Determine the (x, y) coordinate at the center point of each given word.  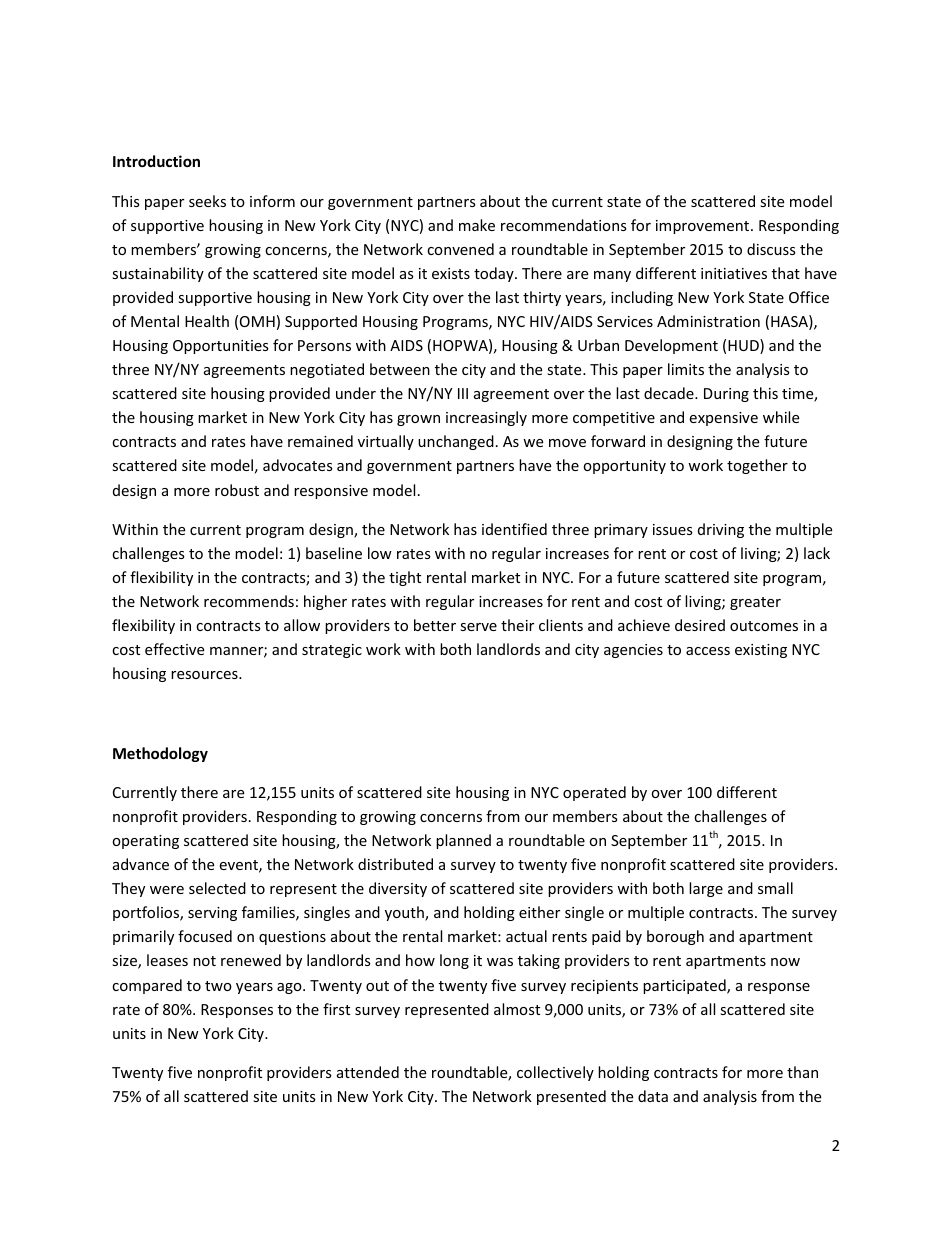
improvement (702, 227)
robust (237, 490)
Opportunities (221, 347)
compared (147, 986)
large (706, 889)
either (539, 912)
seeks (207, 201)
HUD (744, 346)
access (708, 651)
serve (478, 627)
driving (721, 530)
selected (217, 888)
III (463, 393)
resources (205, 675)
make (477, 225)
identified (514, 529)
